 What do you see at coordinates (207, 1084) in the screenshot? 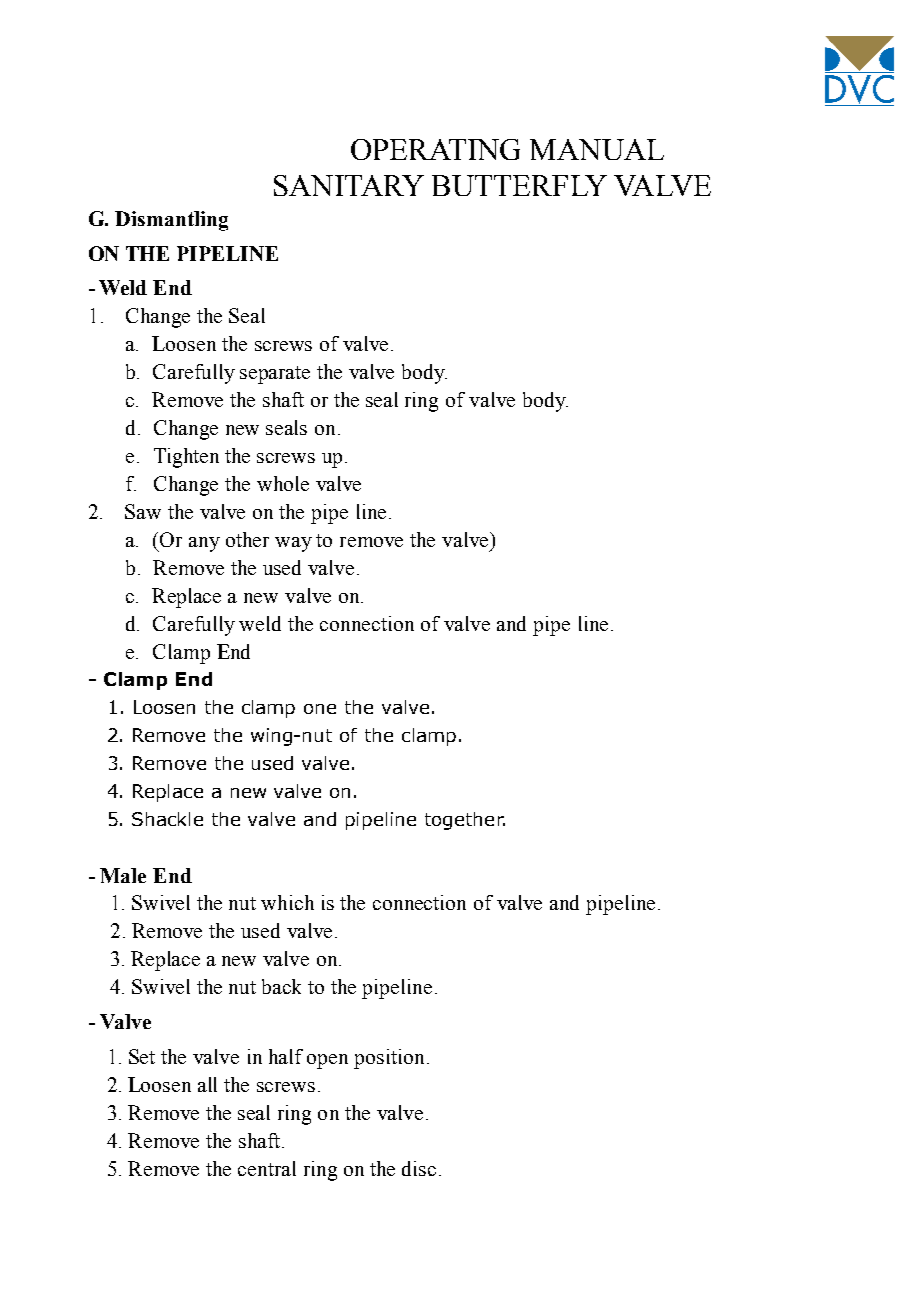
I see `all` at bounding box center [207, 1084].
